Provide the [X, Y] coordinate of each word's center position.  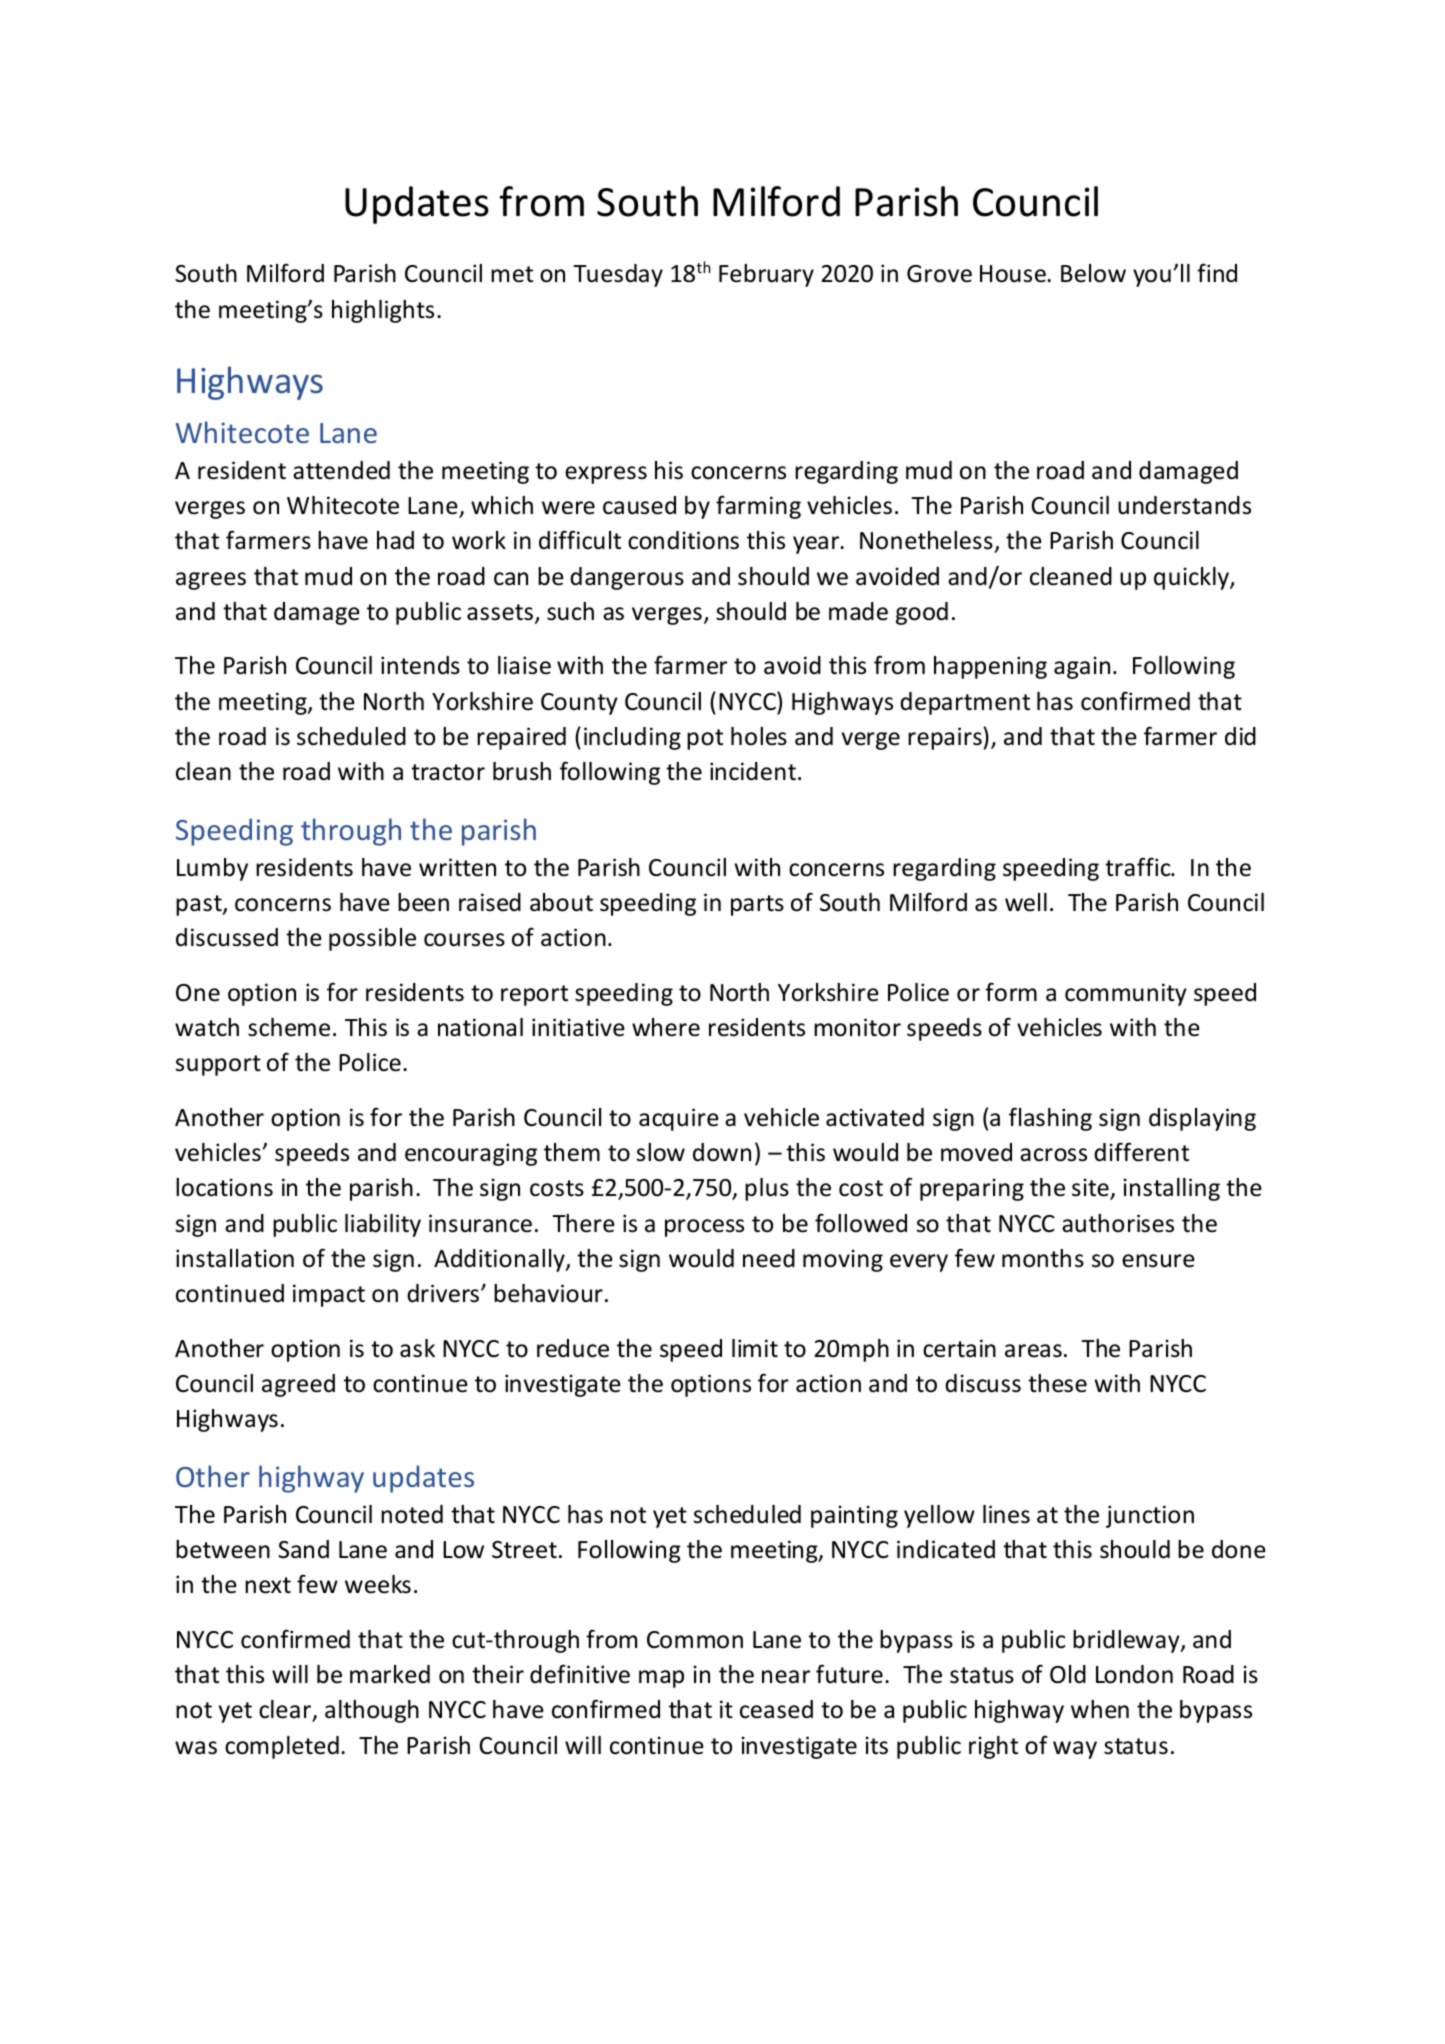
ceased [776, 1709]
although [372, 1711]
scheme [289, 1027]
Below [1093, 273]
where [666, 1027]
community [1126, 994]
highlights [383, 311]
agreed [298, 1385]
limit [755, 1348]
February [766, 275]
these [1057, 1383]
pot [705, 739]
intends [420, 665]
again [1082, 667]
